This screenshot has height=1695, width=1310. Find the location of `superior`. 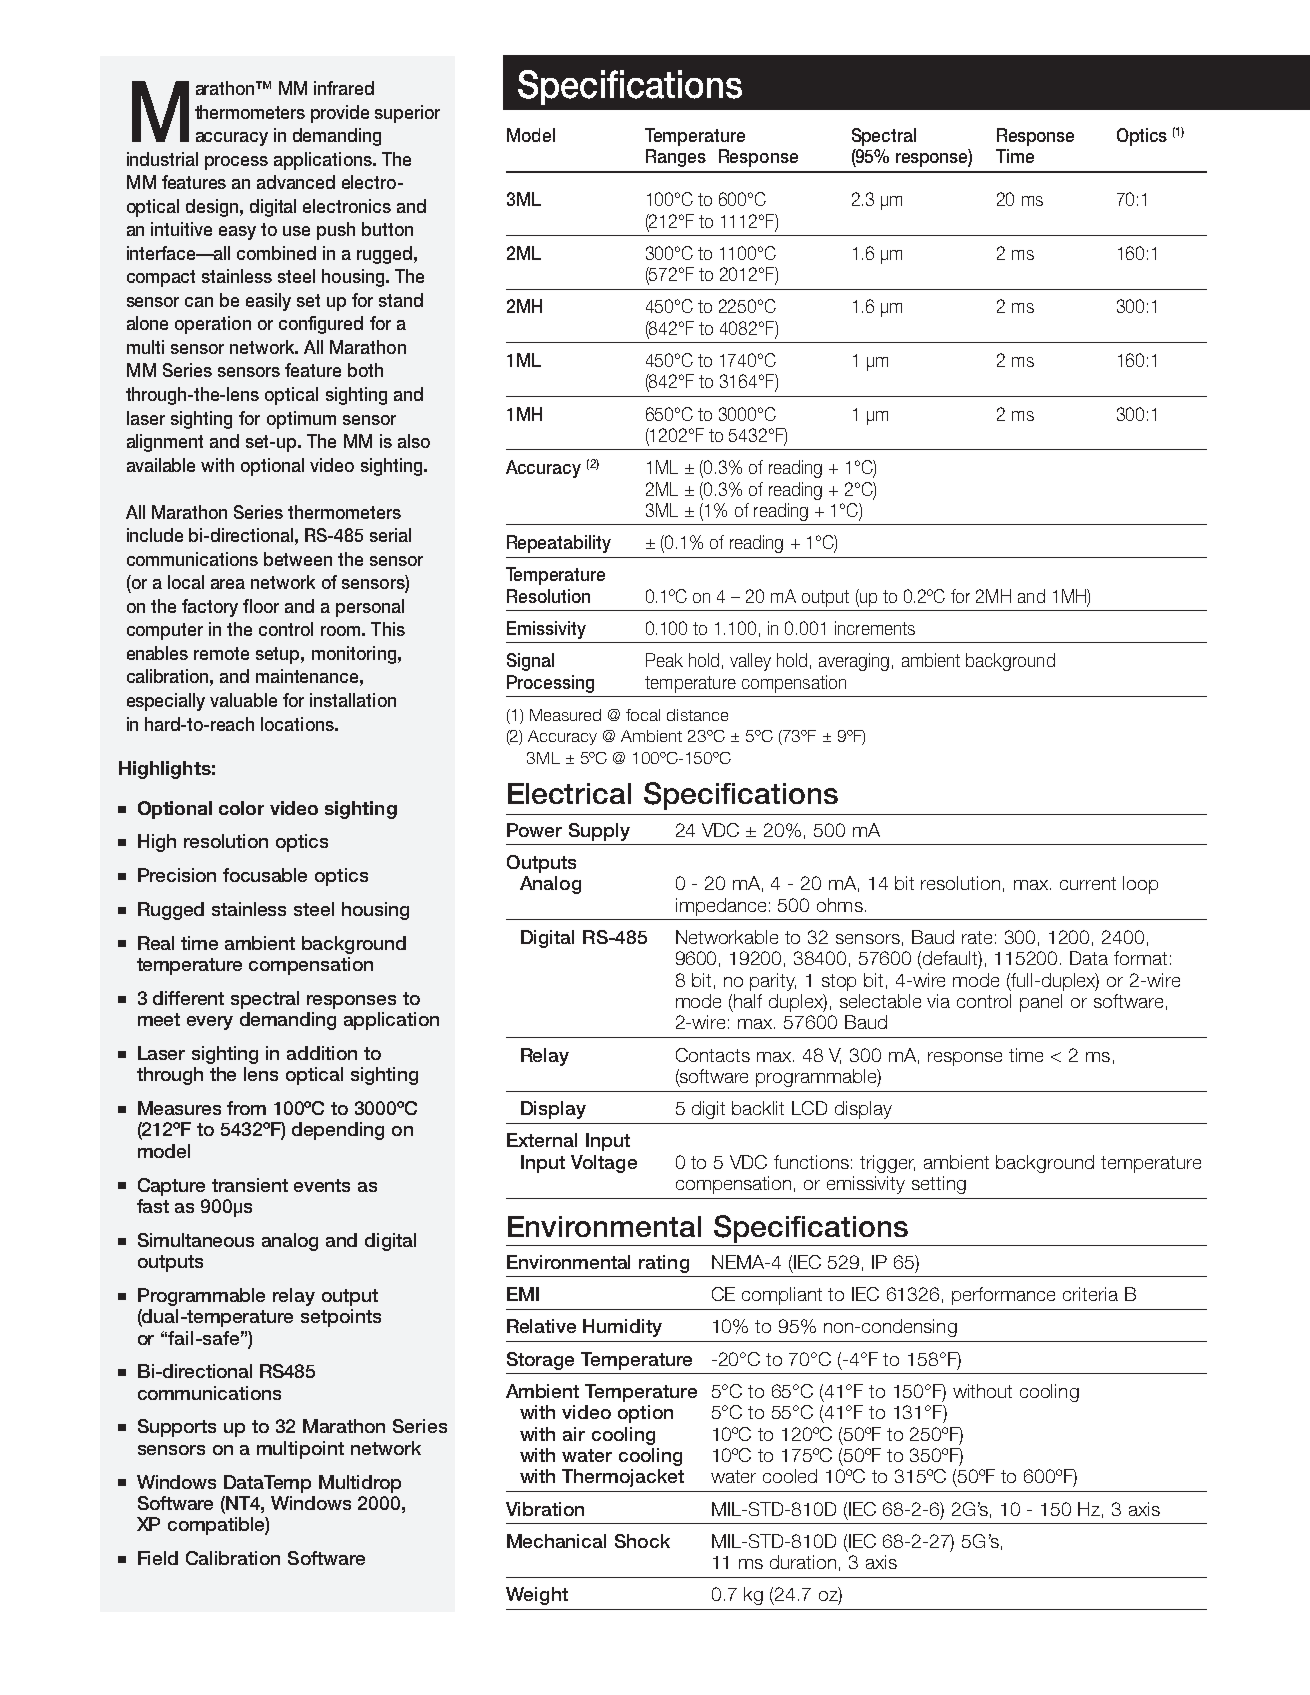

superior is located at coordinates (407, 114).
